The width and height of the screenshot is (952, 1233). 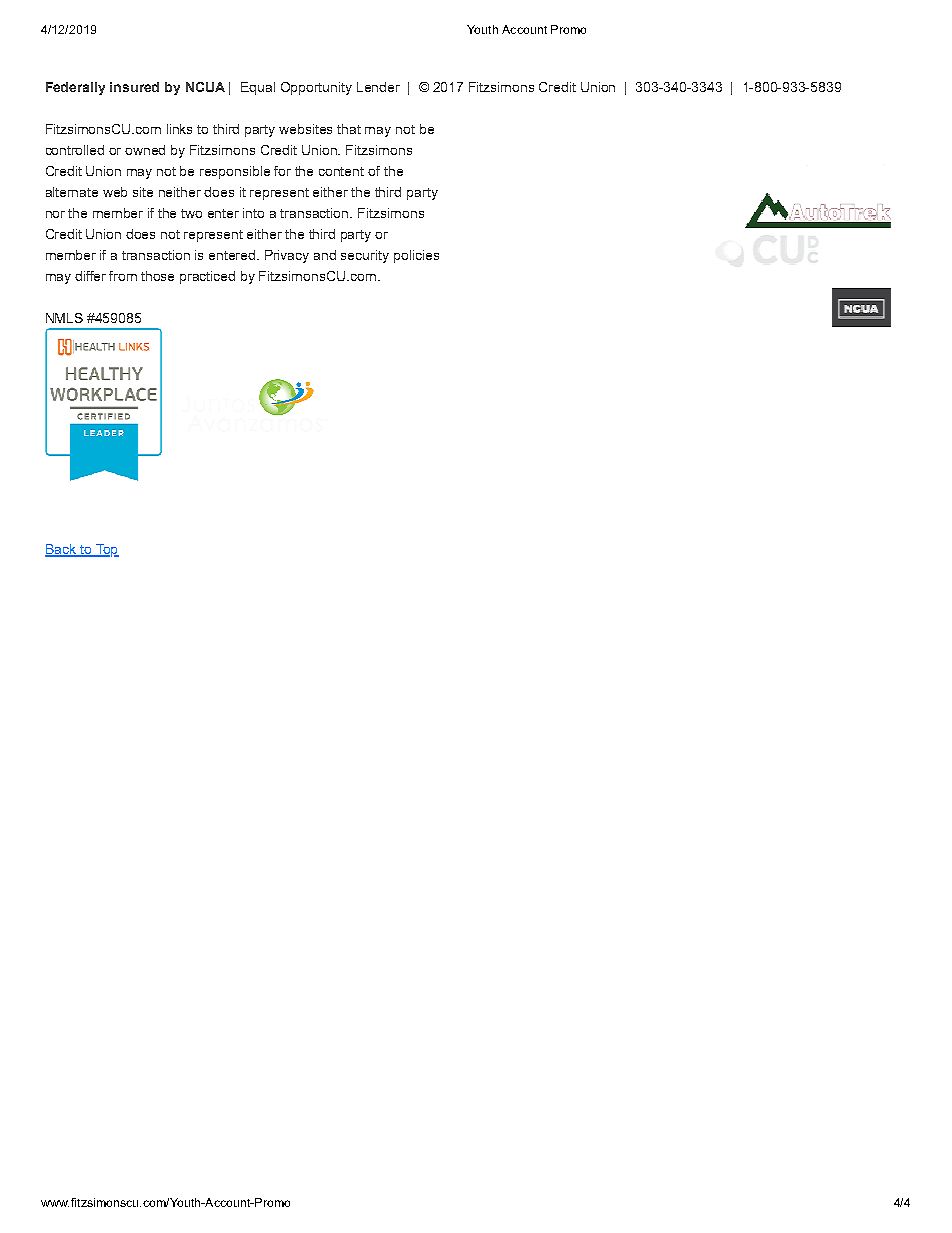 I want to click on Lender, so click(x=378, y=87).
